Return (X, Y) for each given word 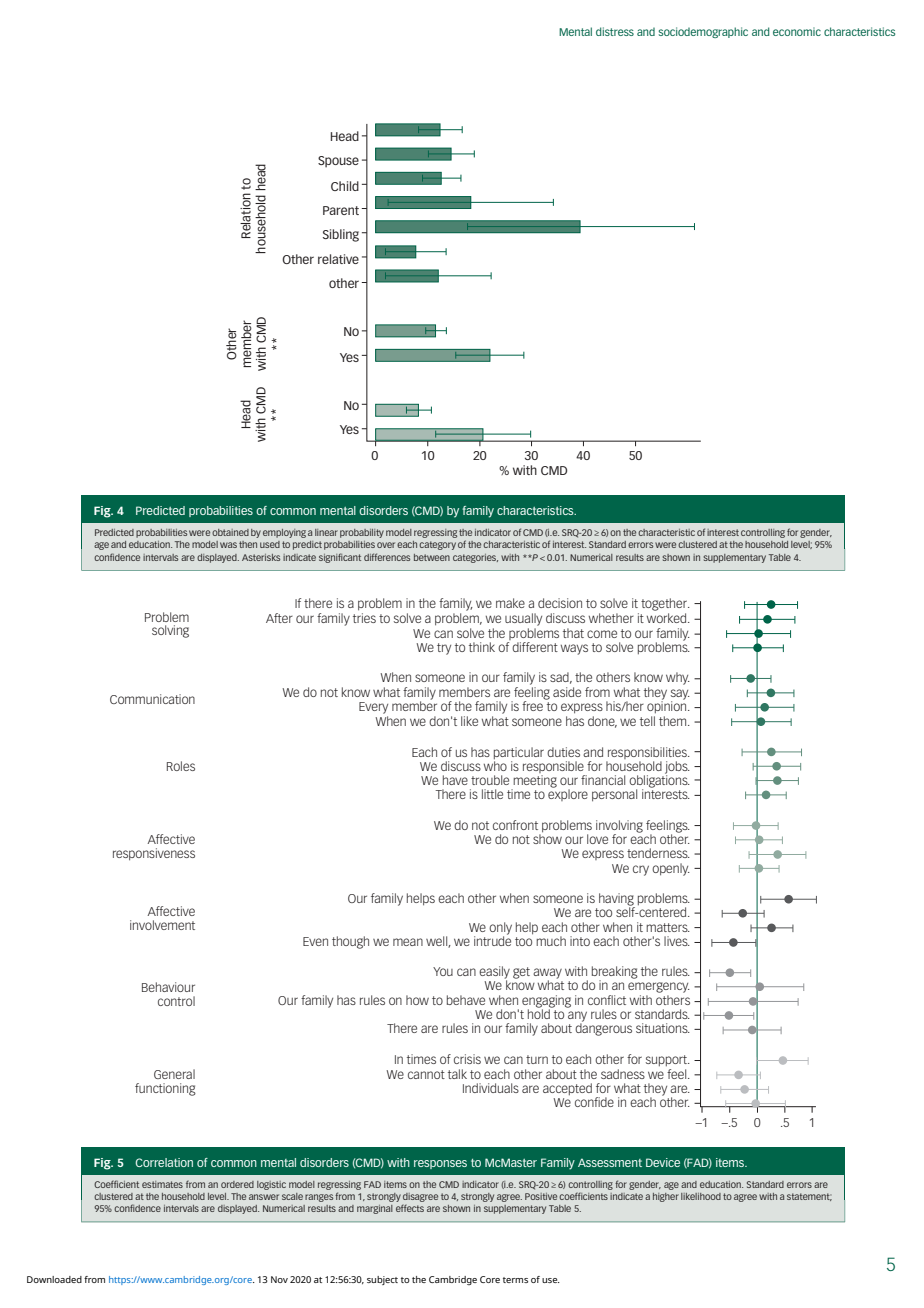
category (437, 545)
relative (338, 259)
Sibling (341, 235)
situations (663, 1028)
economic (797, 31)
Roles (181, 766)
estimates (162, 1184)
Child (345, 186)
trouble (490, 780)
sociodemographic (703, 32)
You (443, 971)
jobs (677, 768)
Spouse (338, 162)
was (228, 545)
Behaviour (168, 987)
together (665, 604)
